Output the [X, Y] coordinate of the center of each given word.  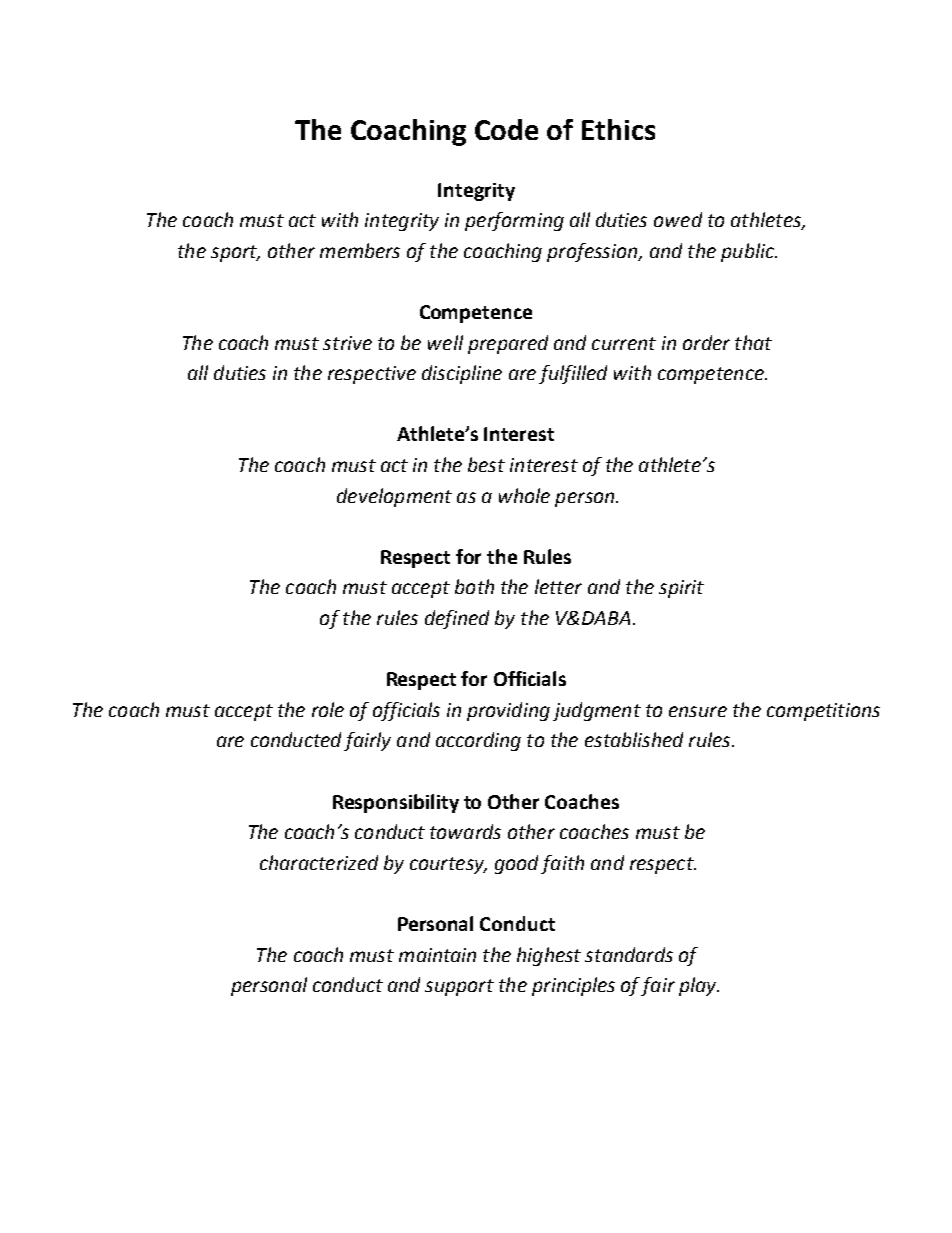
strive [347, 343]
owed [678, 219]
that [753, 342]
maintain [437, 955]
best [486, 464]
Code [506, 129]
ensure [698, 711]
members [360, 250]
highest [549, 956]
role [328, 709]
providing [508, 711]
